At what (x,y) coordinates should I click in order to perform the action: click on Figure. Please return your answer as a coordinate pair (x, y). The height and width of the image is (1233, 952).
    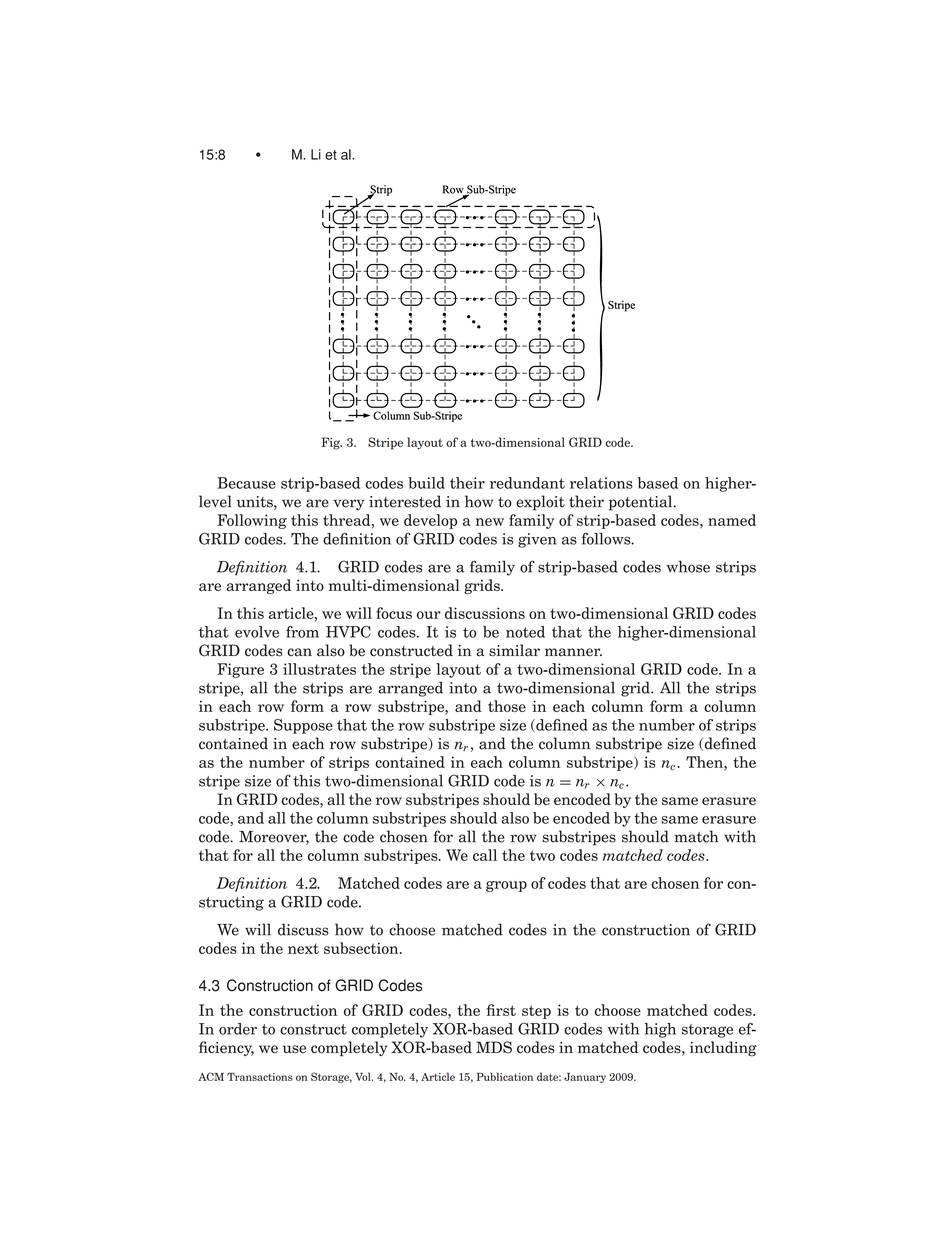
    Looking at the image, I should click on (240, 670).
